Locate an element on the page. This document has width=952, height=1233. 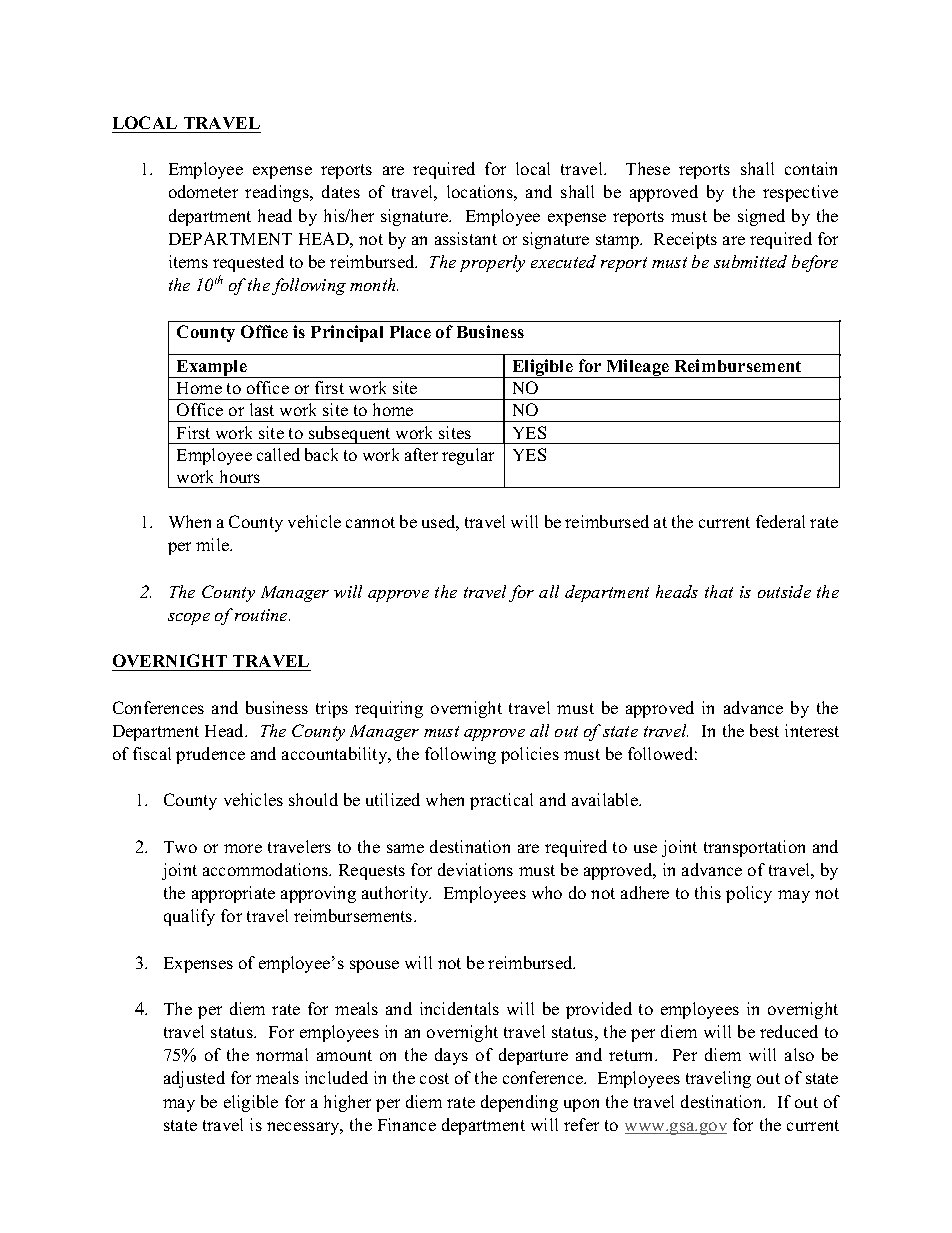
hours is located at coordinates (240, 476).
